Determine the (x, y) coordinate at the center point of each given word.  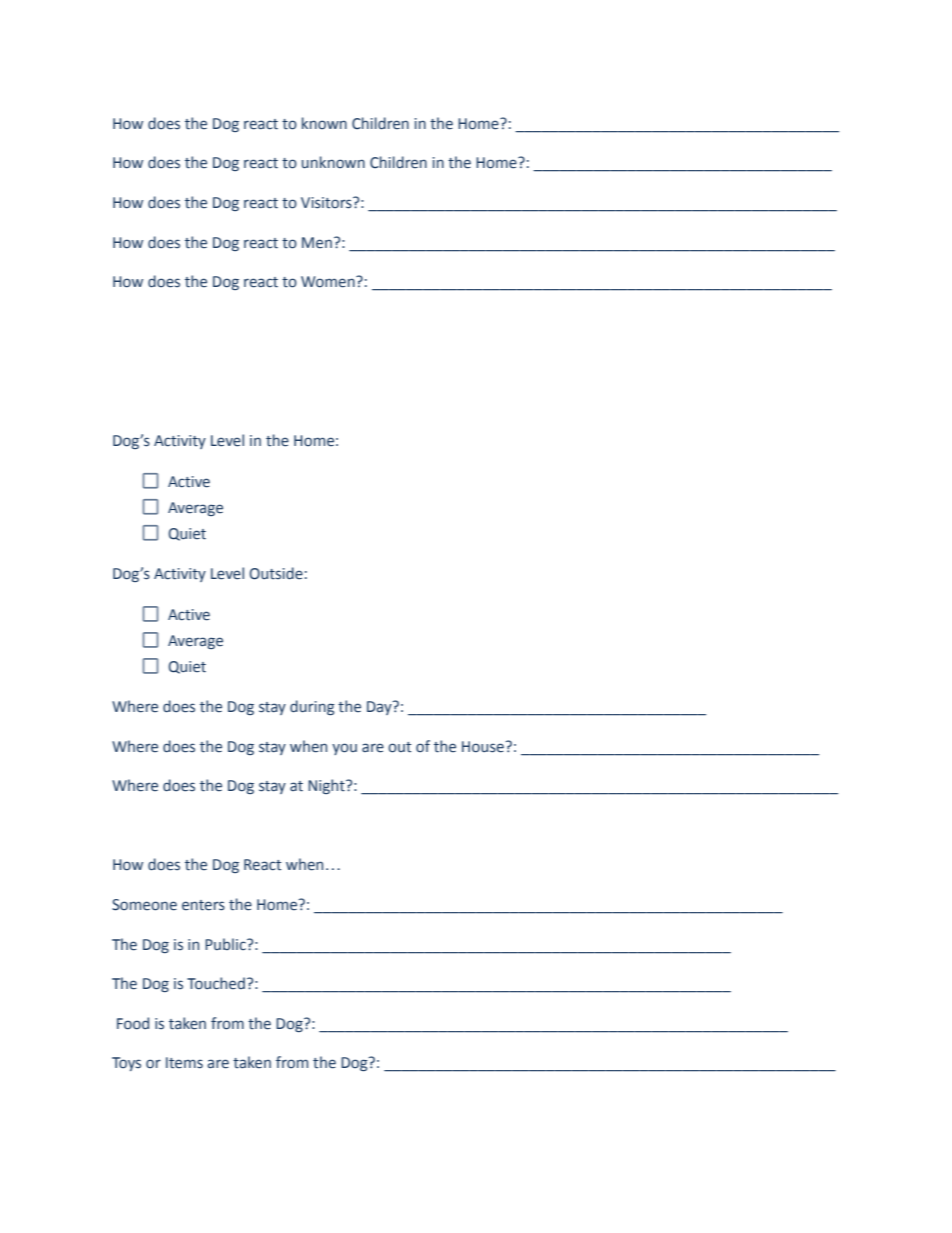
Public (226, 944)
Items (184, 1063)
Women (329, 282)
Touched (216, 983)
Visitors (327, 203)
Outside (276, 573)
